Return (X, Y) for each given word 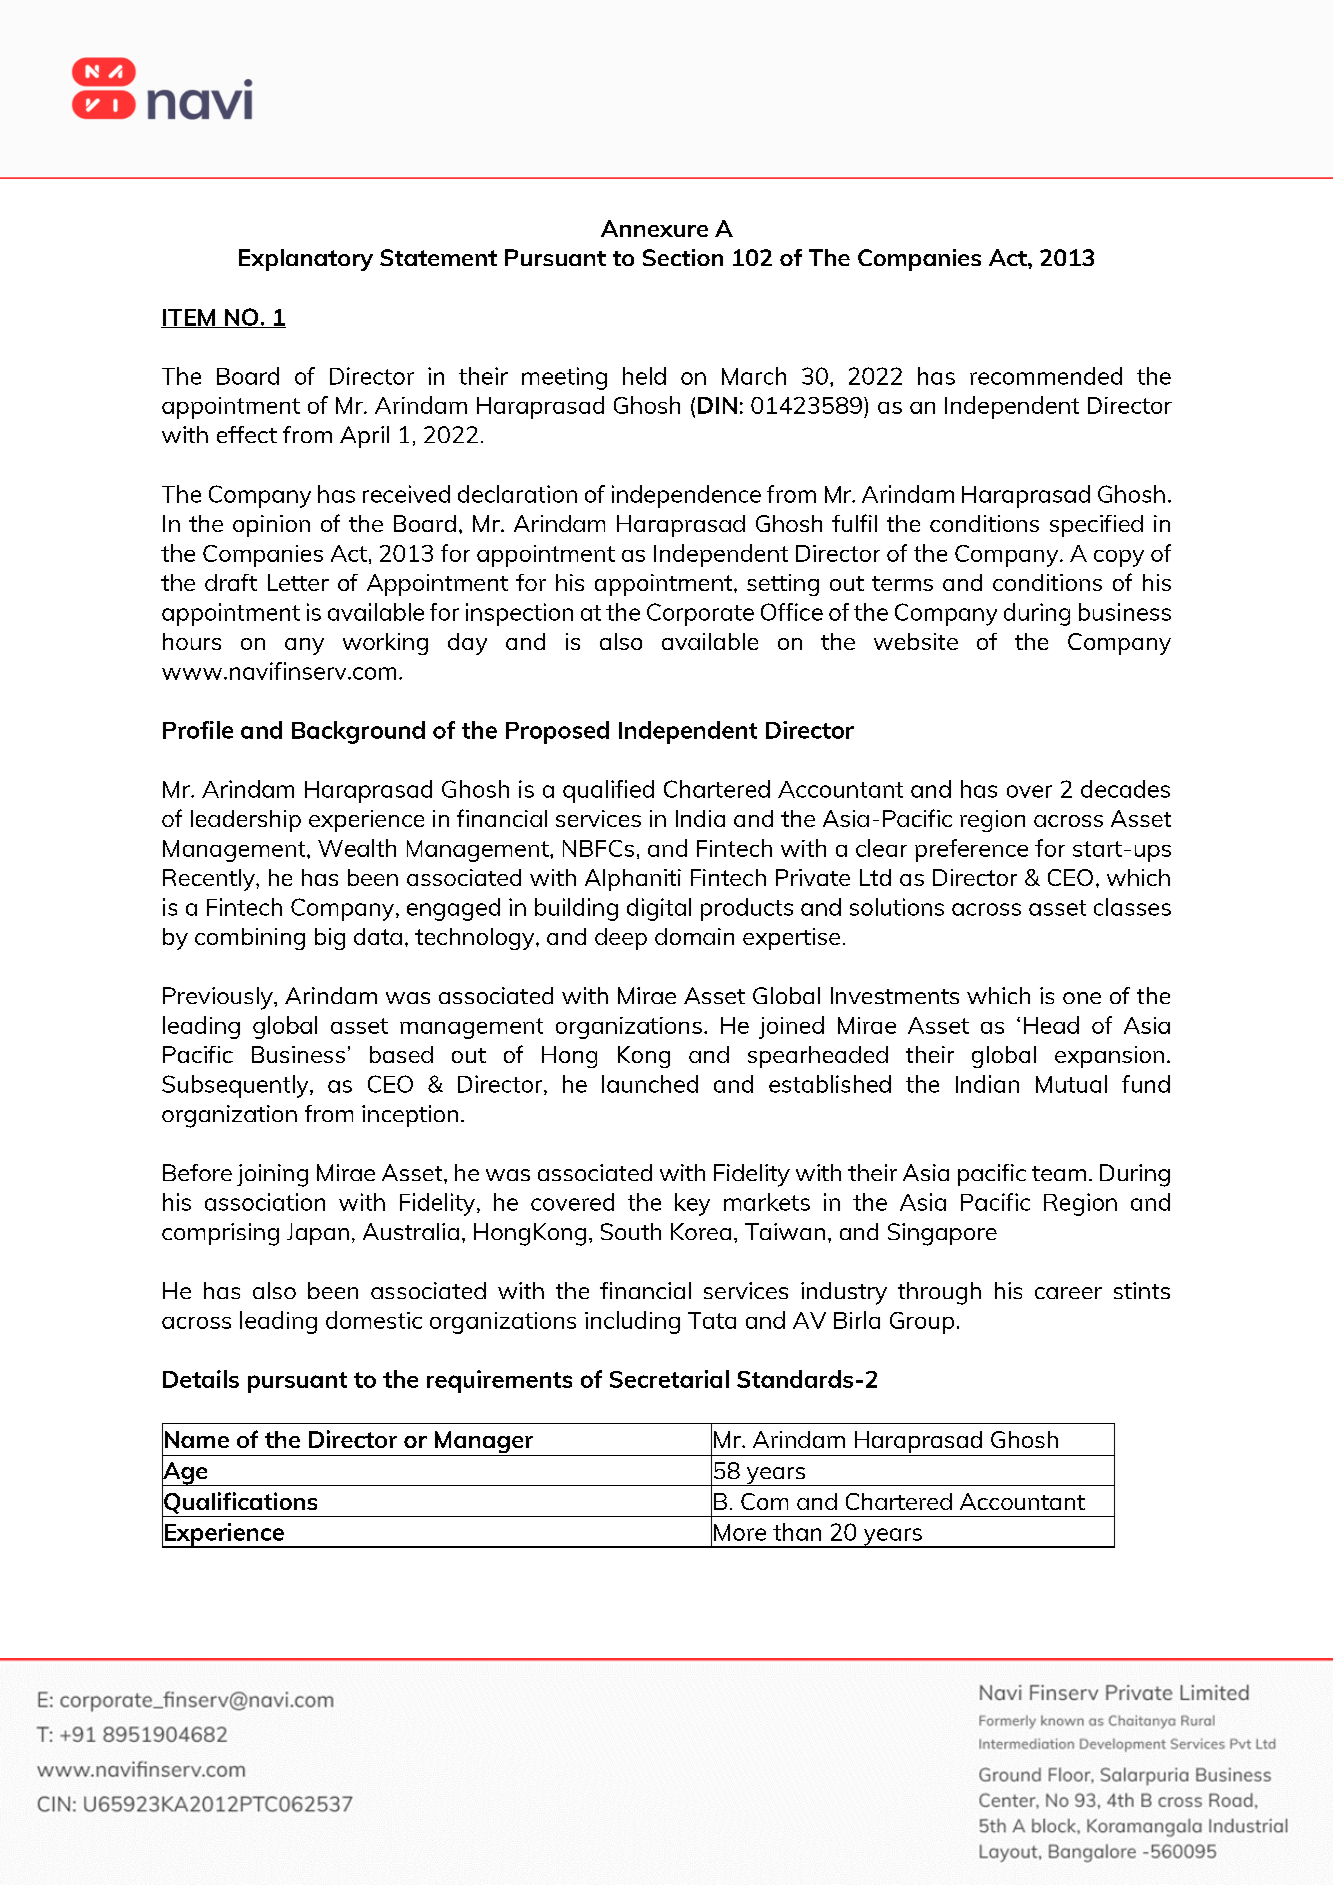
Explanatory (306, 260)
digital (659, 909)
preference (971, 850)
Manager (484, 1443)
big (330, 939)
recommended (1046, 376)
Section (683, 257)
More (740, 1532)
